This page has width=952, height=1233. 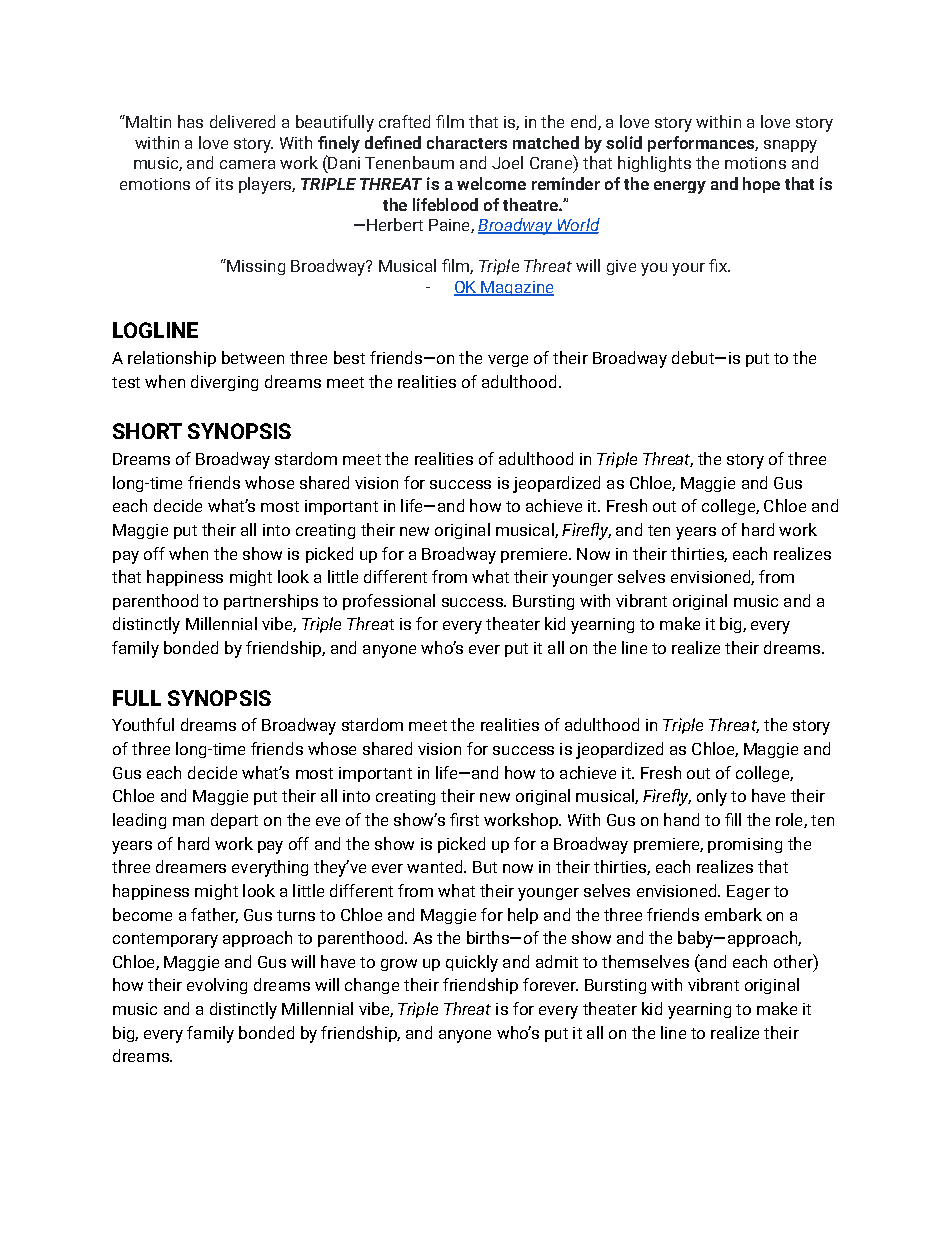 I want to click on professional, so click(x=389, y=602).
